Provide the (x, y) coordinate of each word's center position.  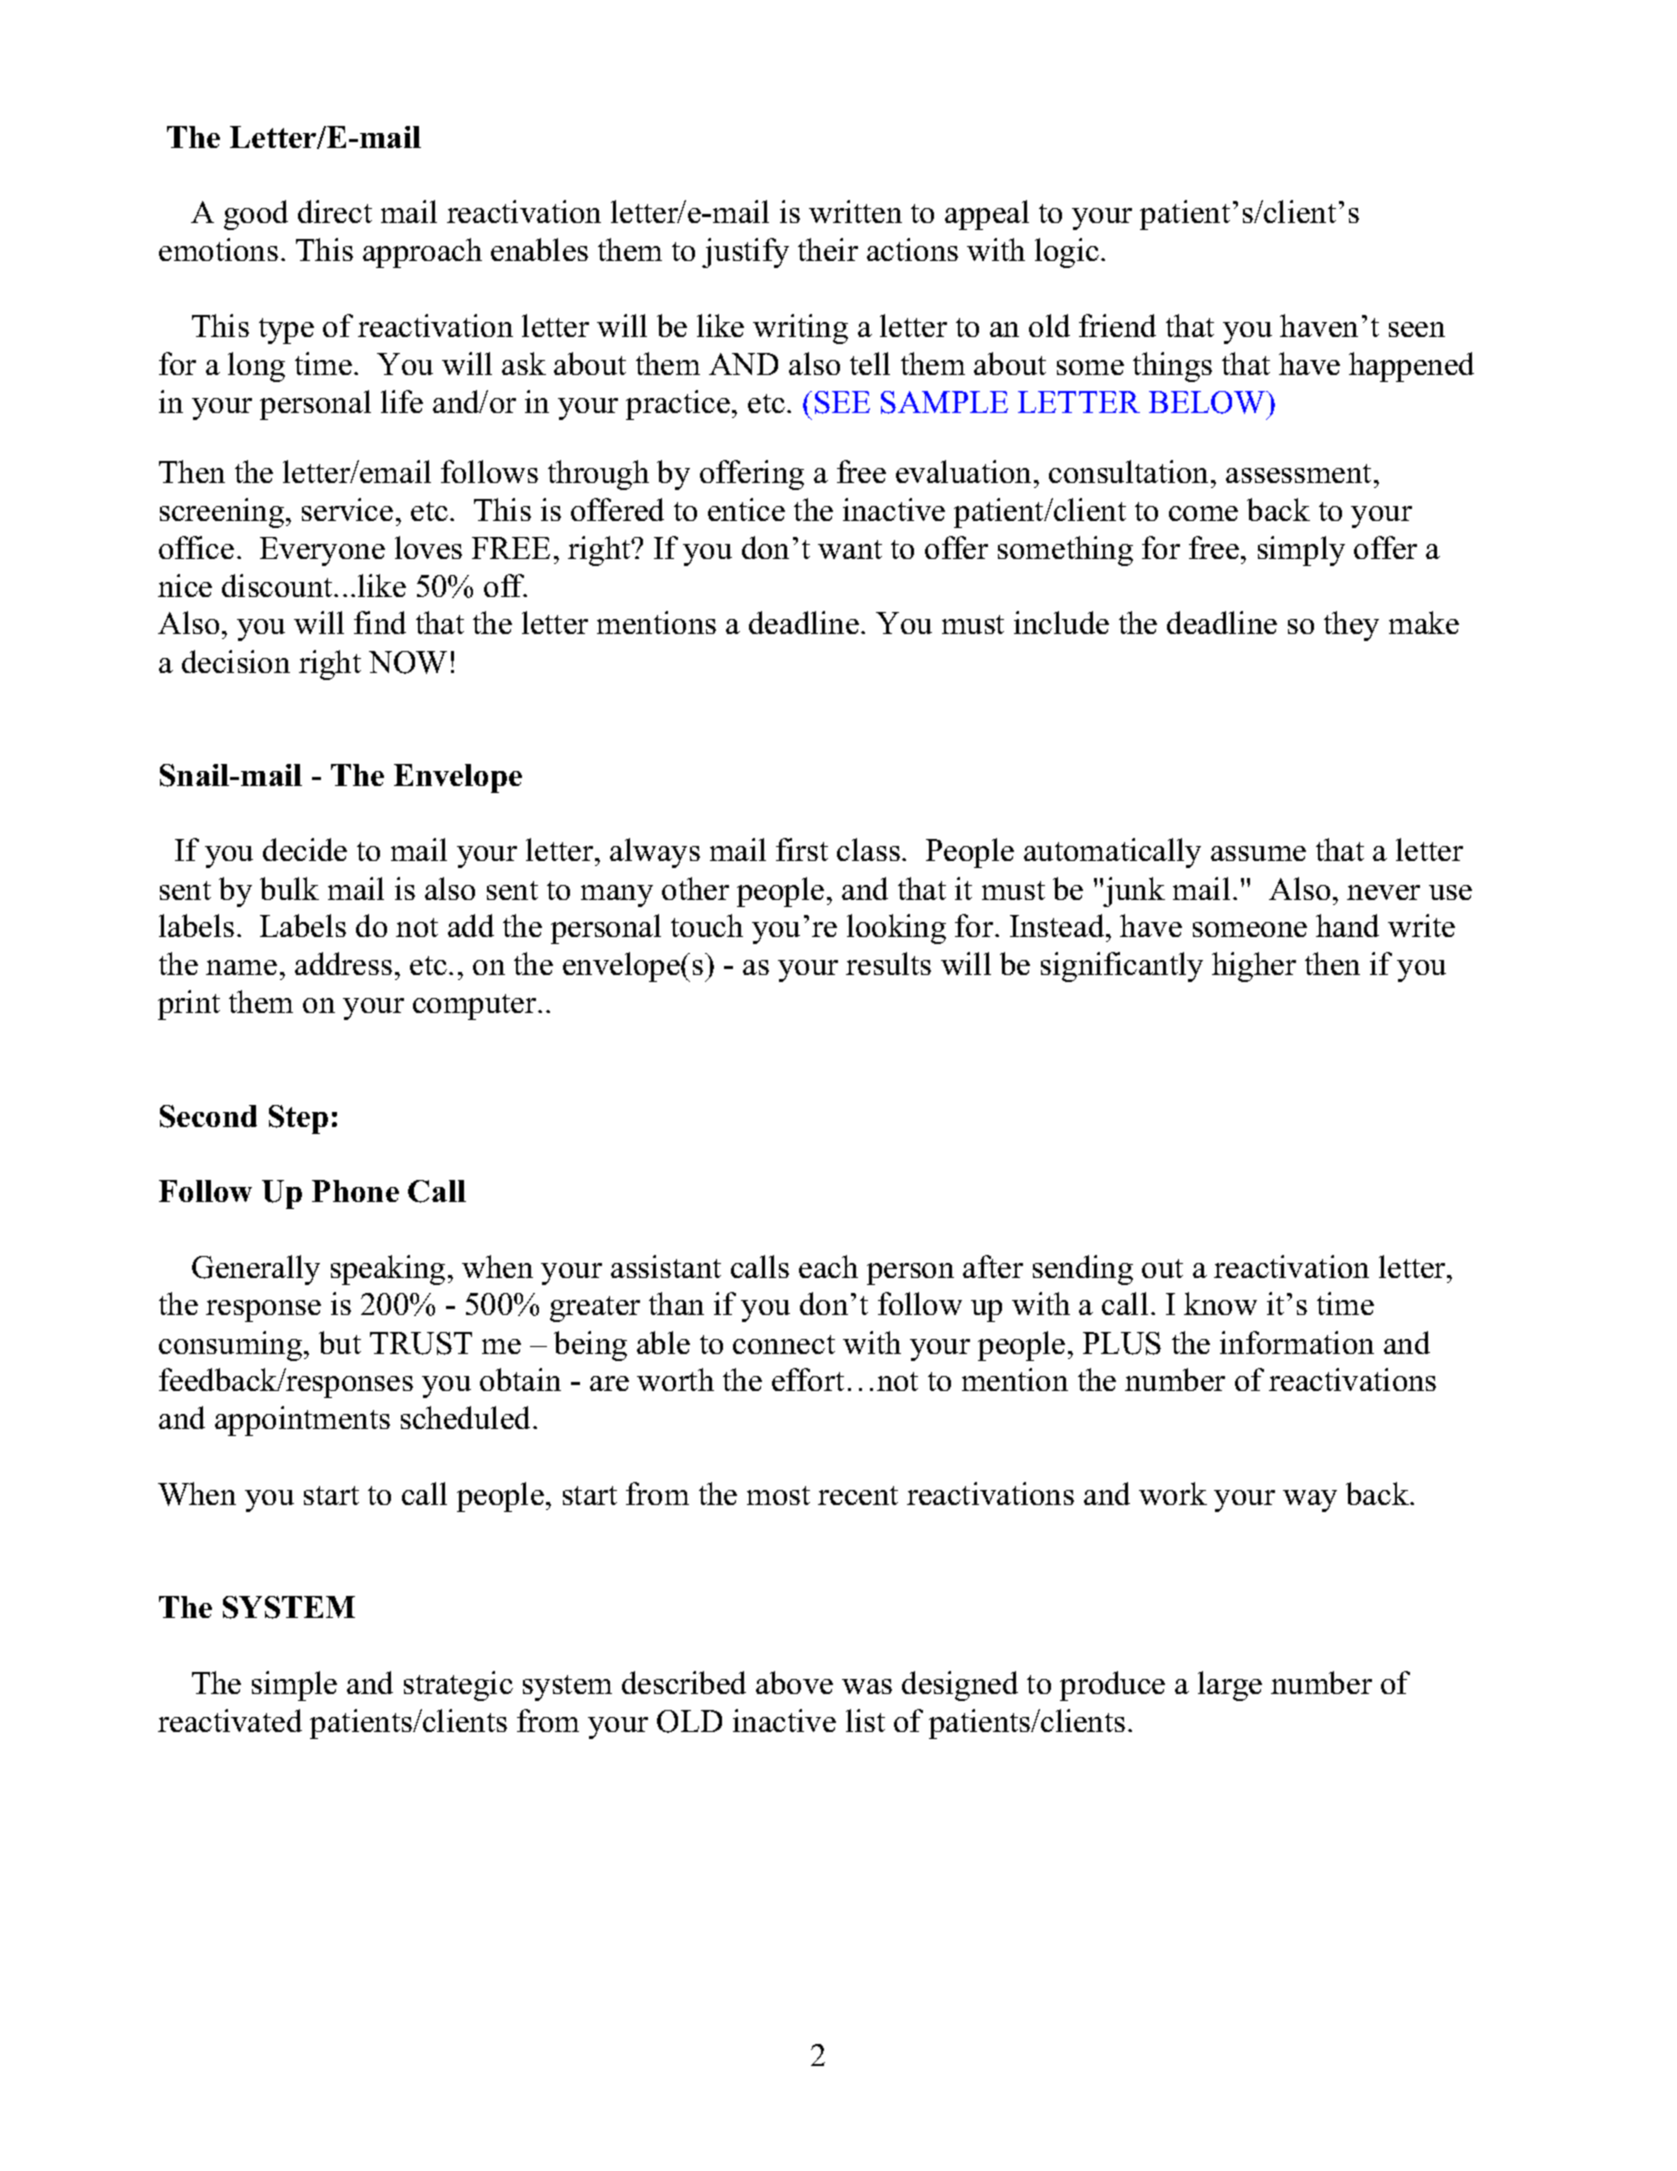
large (1230, 1686)
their (828, 249)
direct (335, 211)
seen (1417, 329)
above (794, 1682)
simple (294, 1686)
